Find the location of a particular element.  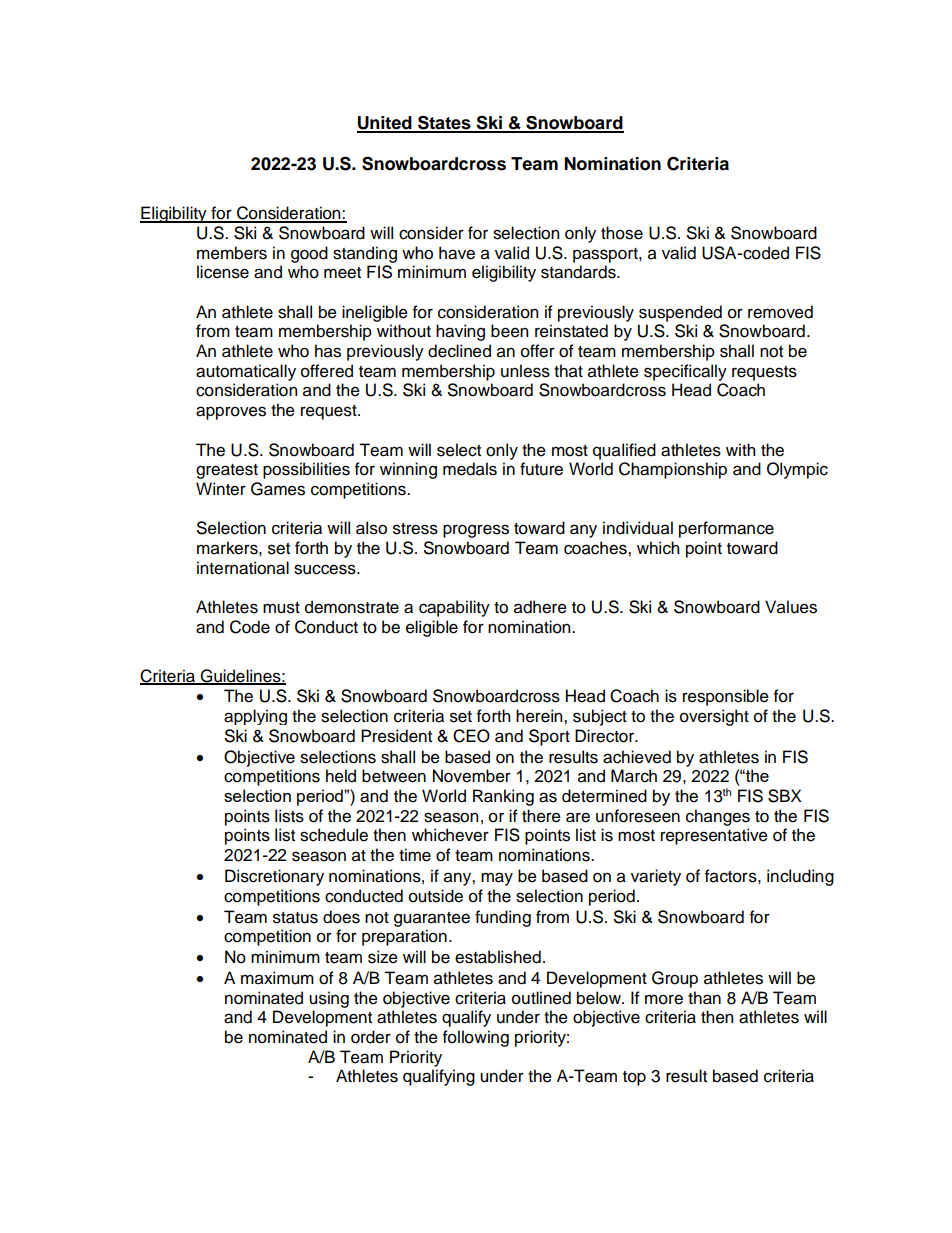

oversight is located at coordinates (714, 717).
